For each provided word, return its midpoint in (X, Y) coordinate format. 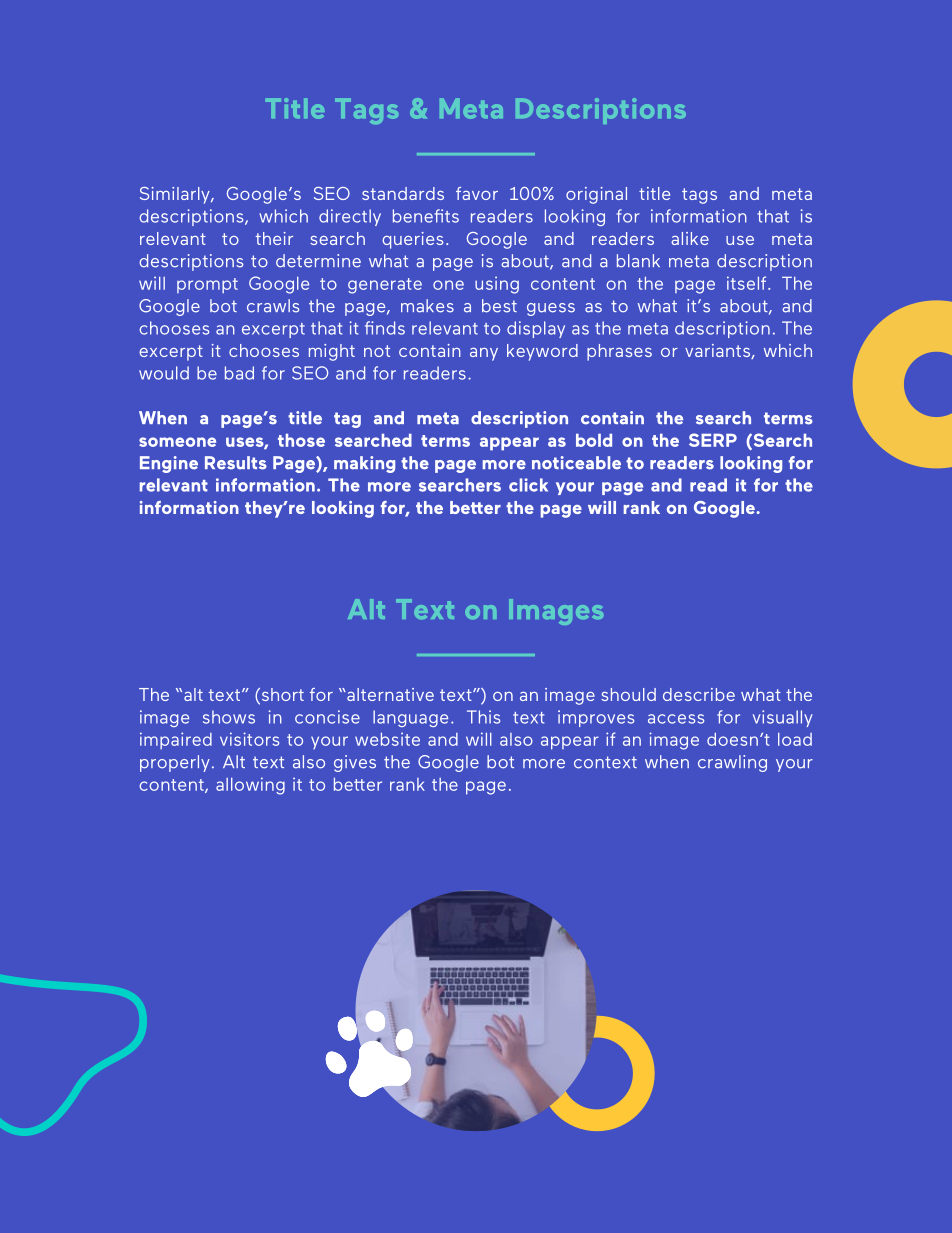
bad (239, 373)
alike (690, 238)
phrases (619, 352)
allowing (250, 786)
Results (236, 463)
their (274, 238)
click (528, 485)
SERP (713, 440)
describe (699, 694)
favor (477, 193)
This (483, 717)
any (484, 354)
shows (229, 717)
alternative (389, 694)
